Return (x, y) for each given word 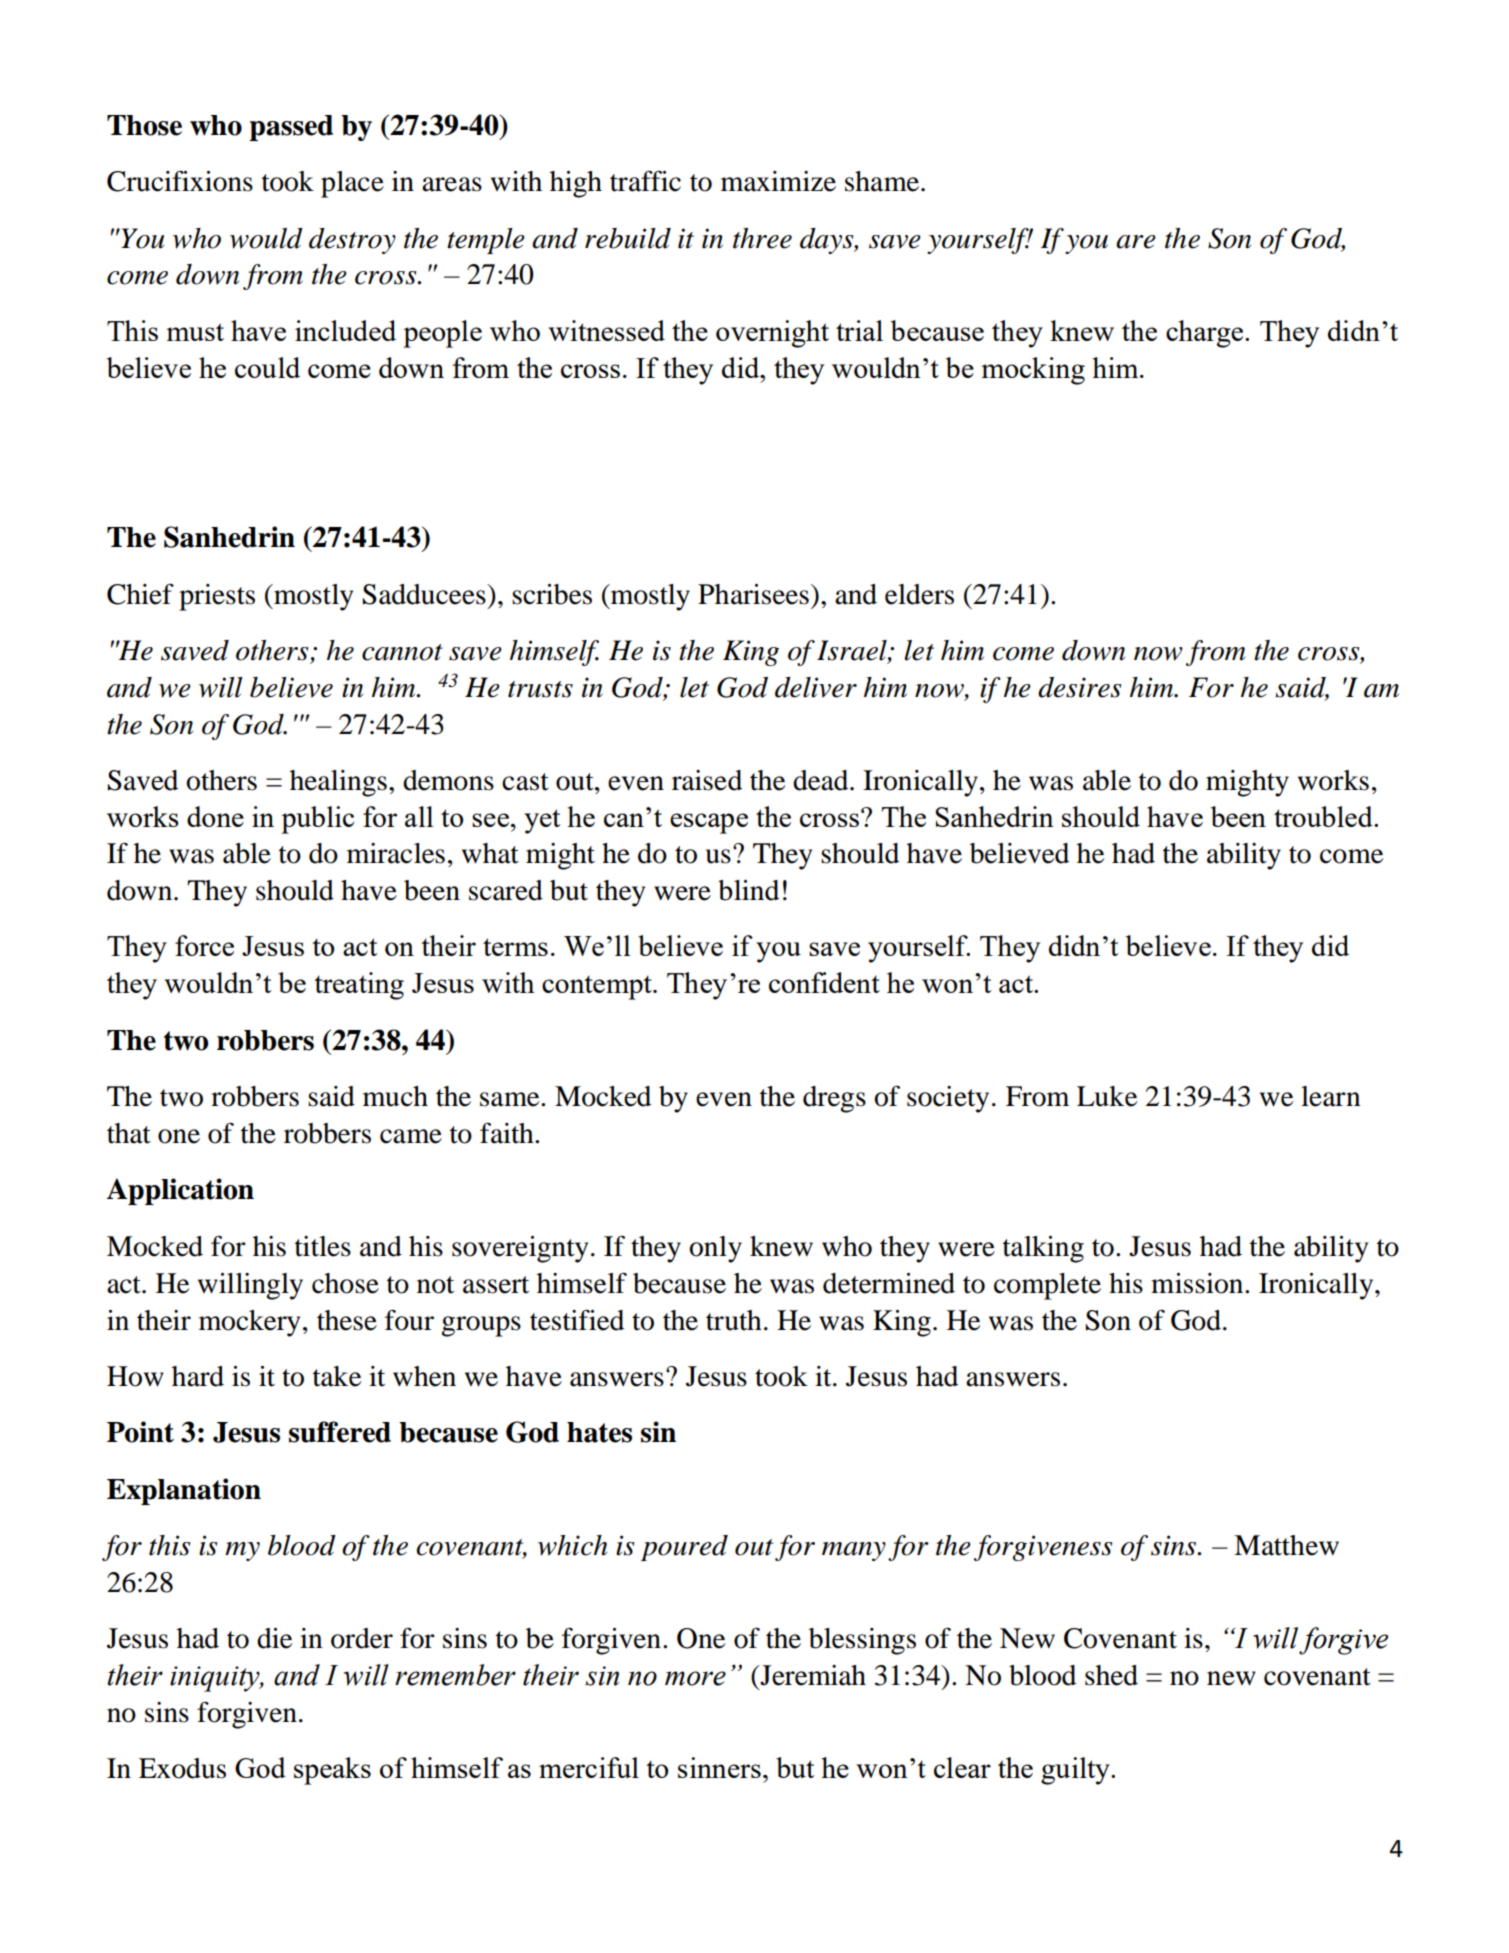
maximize (778, 181)
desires (1080, 687)
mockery (249, 1323)
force (204, 945)
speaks (332, 1771)
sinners (719, 1767)
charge (1206, 334)
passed (291, 128)
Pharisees (753, 594)
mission (1198, 1283)
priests (217, 597)
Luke (1107, 1096)
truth (734, 1320)
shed (1111, 1675)
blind (748, 890)
